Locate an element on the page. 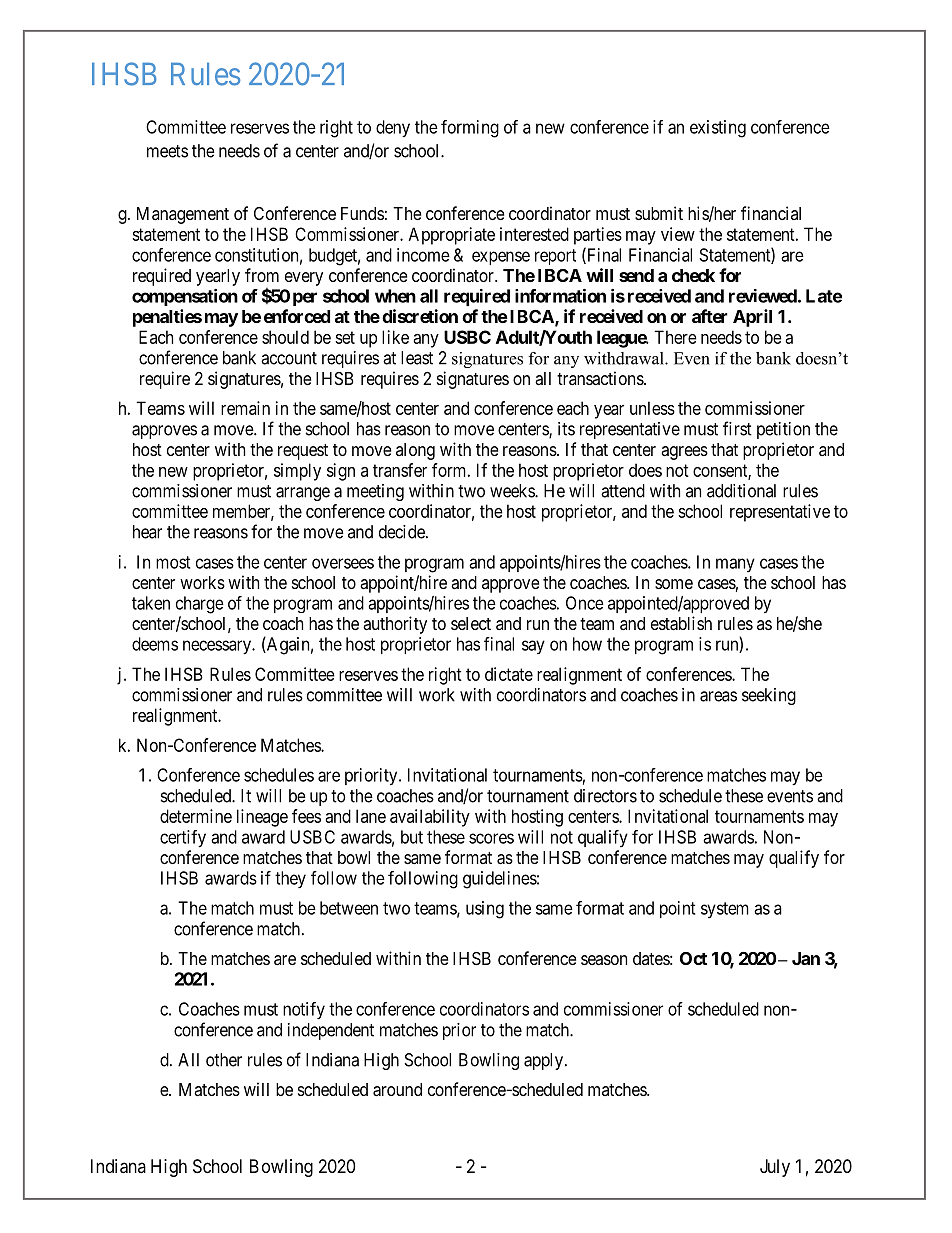 Image resolution: width=952 pixels, height=1233 pixels. deny is located at coordinates (393, 129).
